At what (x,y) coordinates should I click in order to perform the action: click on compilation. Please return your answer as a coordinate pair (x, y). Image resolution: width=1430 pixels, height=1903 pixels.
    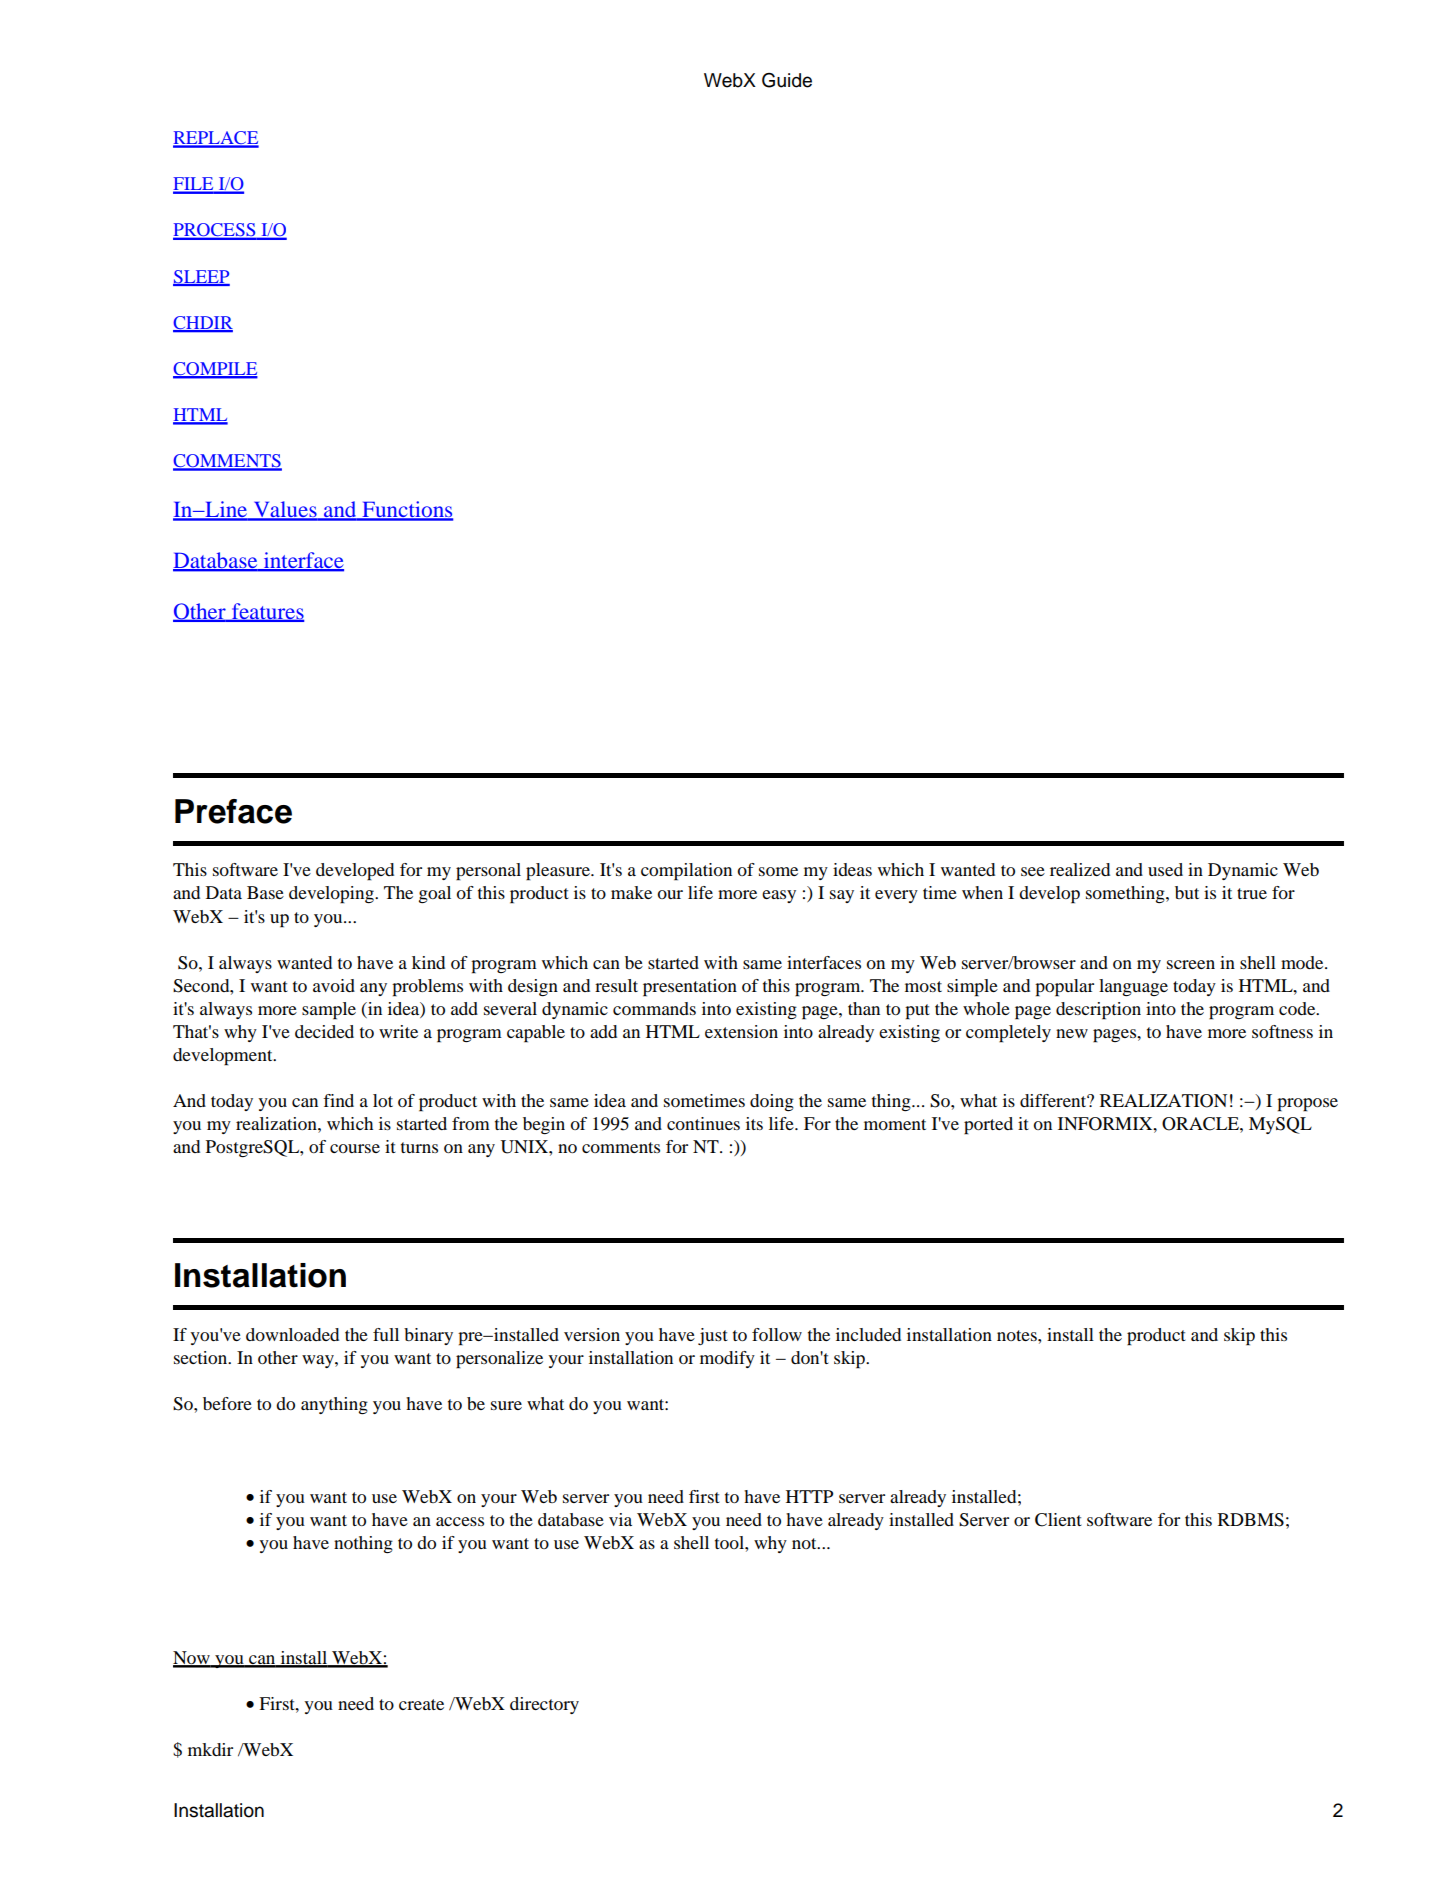
    Looking at the image, I should click on (686, 872).
